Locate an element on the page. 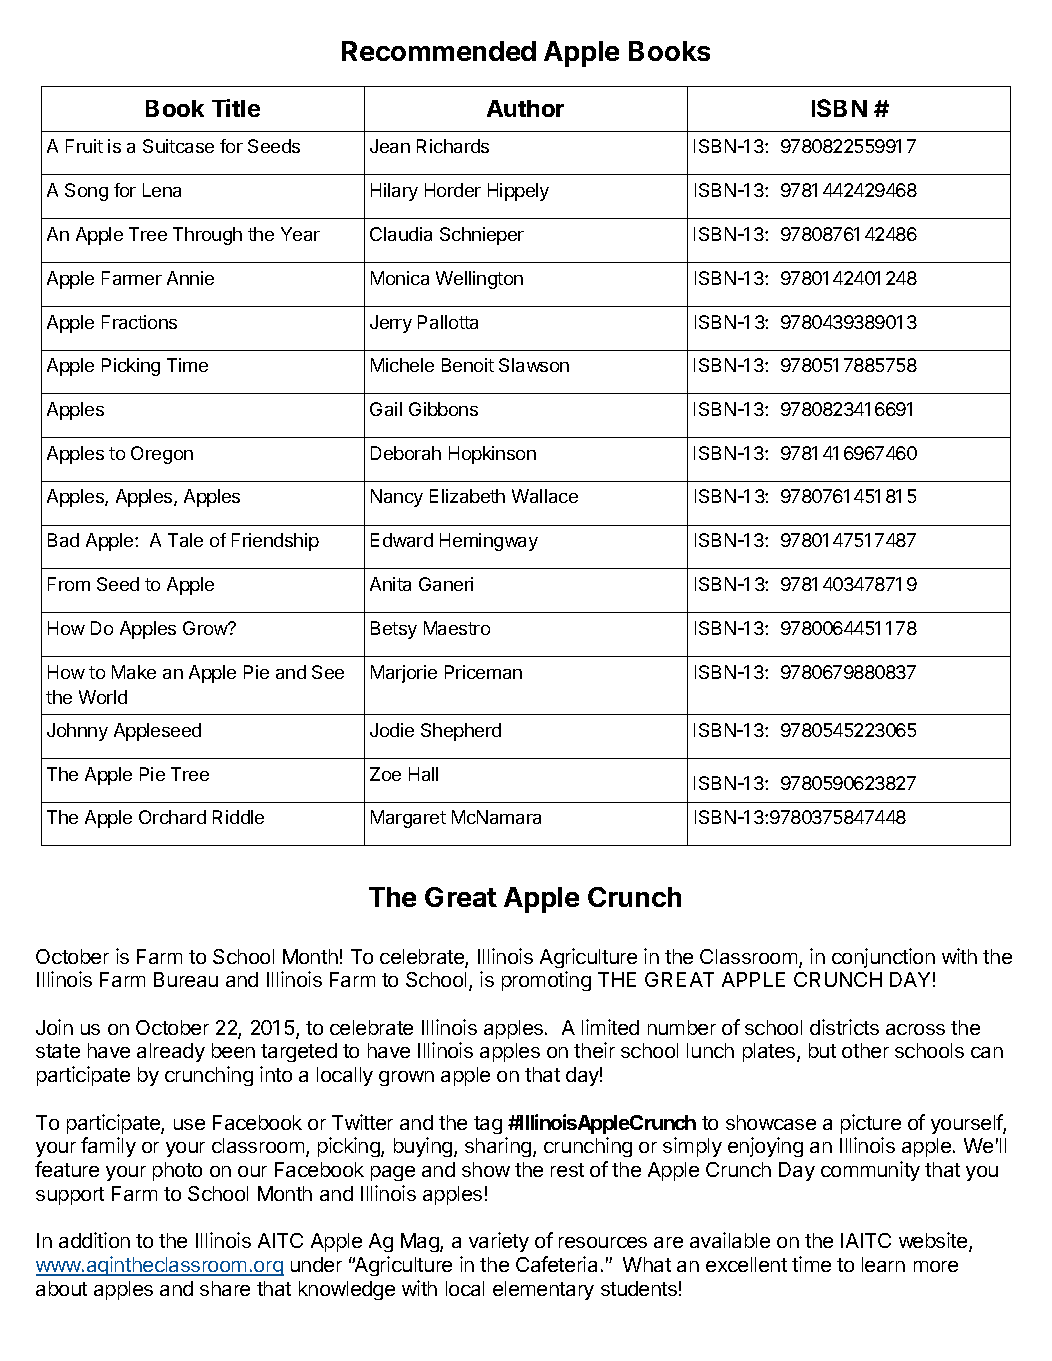 The image size is (1052, 1361). addition is located at coordinates (94, 1240).
